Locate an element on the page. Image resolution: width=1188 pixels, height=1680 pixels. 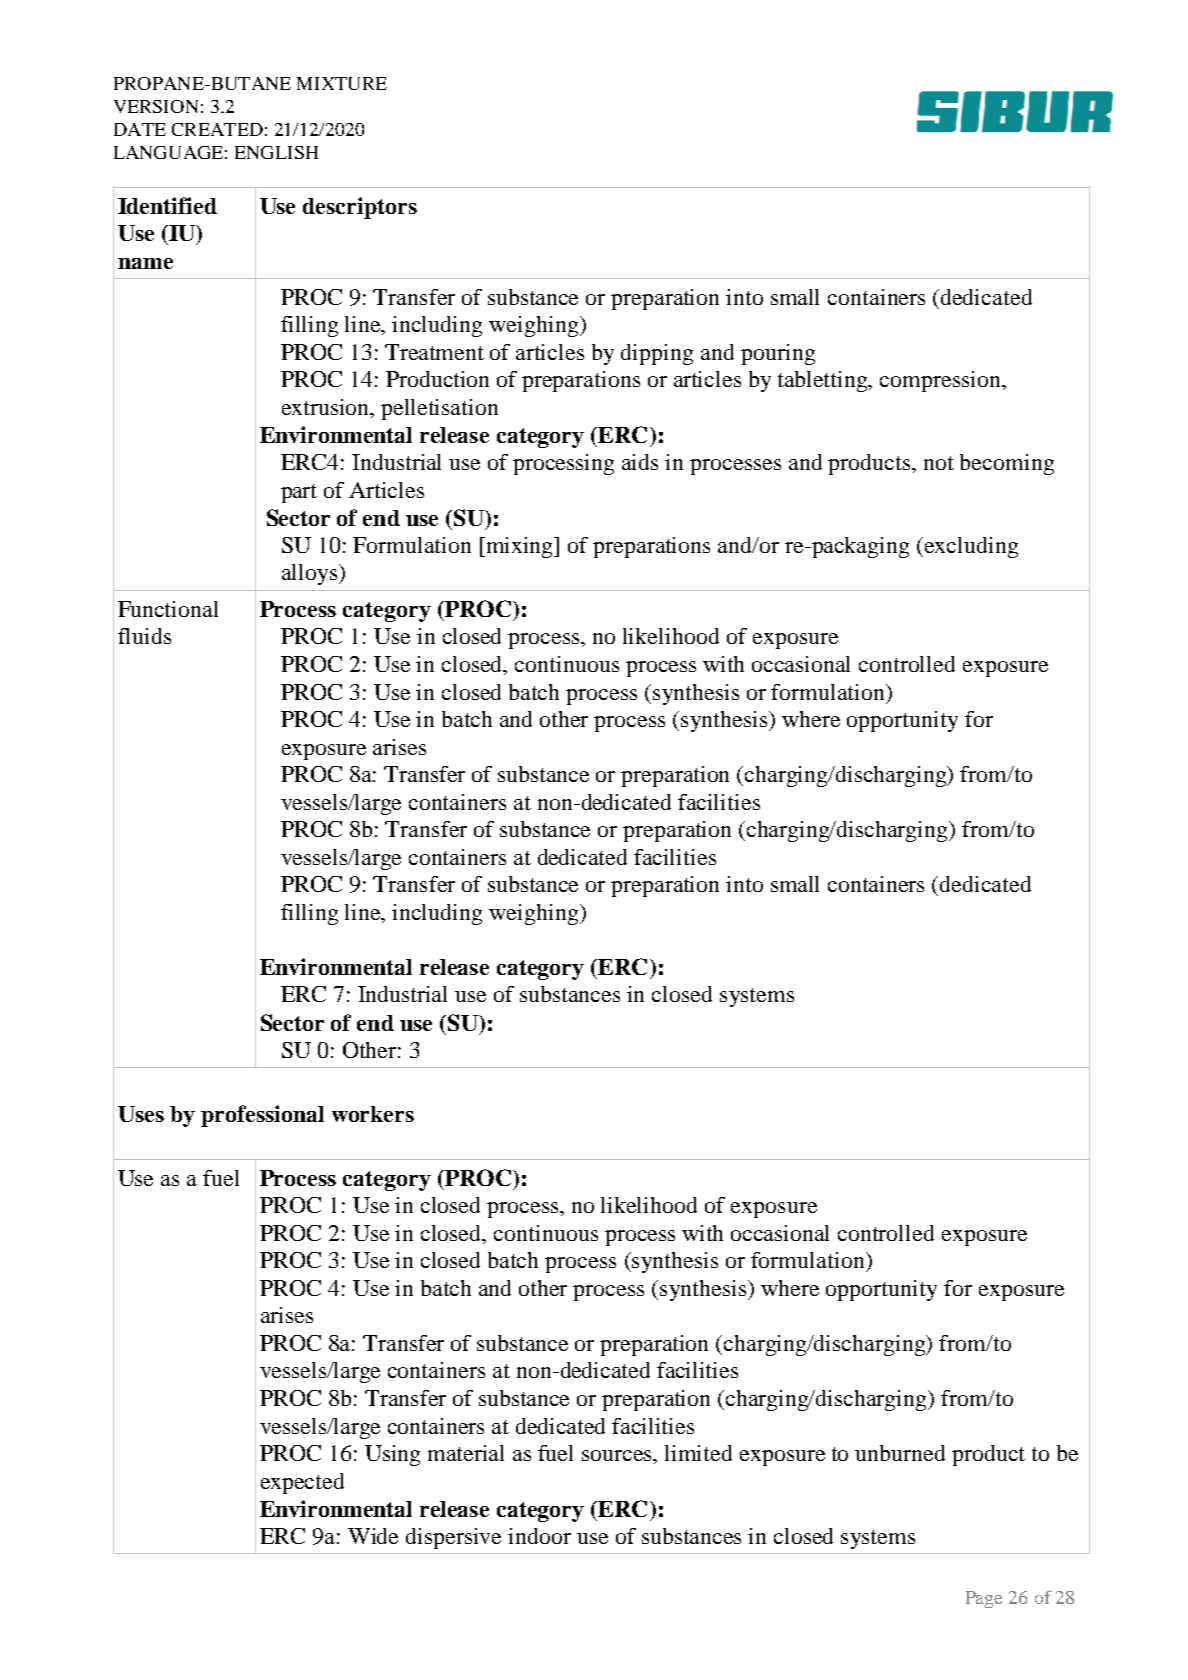
mixing is located at coordinates (521, 547).
